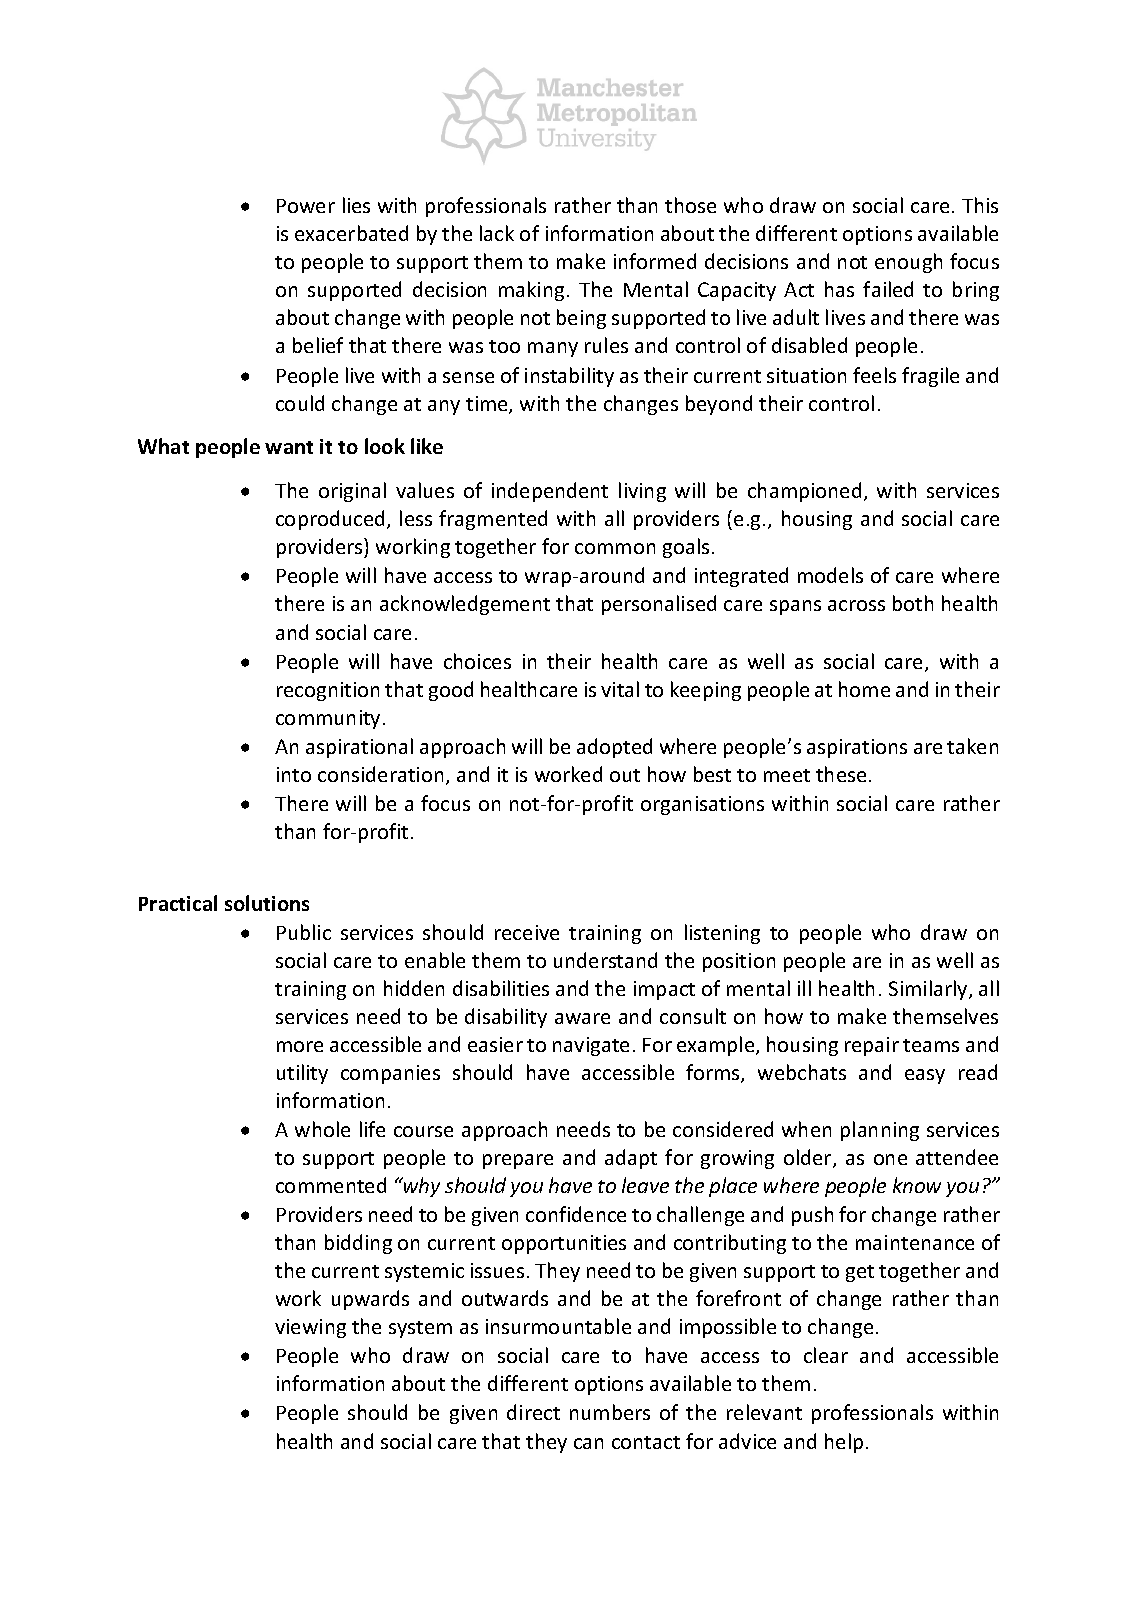  I want to click on adopted, so click(614, 748).
